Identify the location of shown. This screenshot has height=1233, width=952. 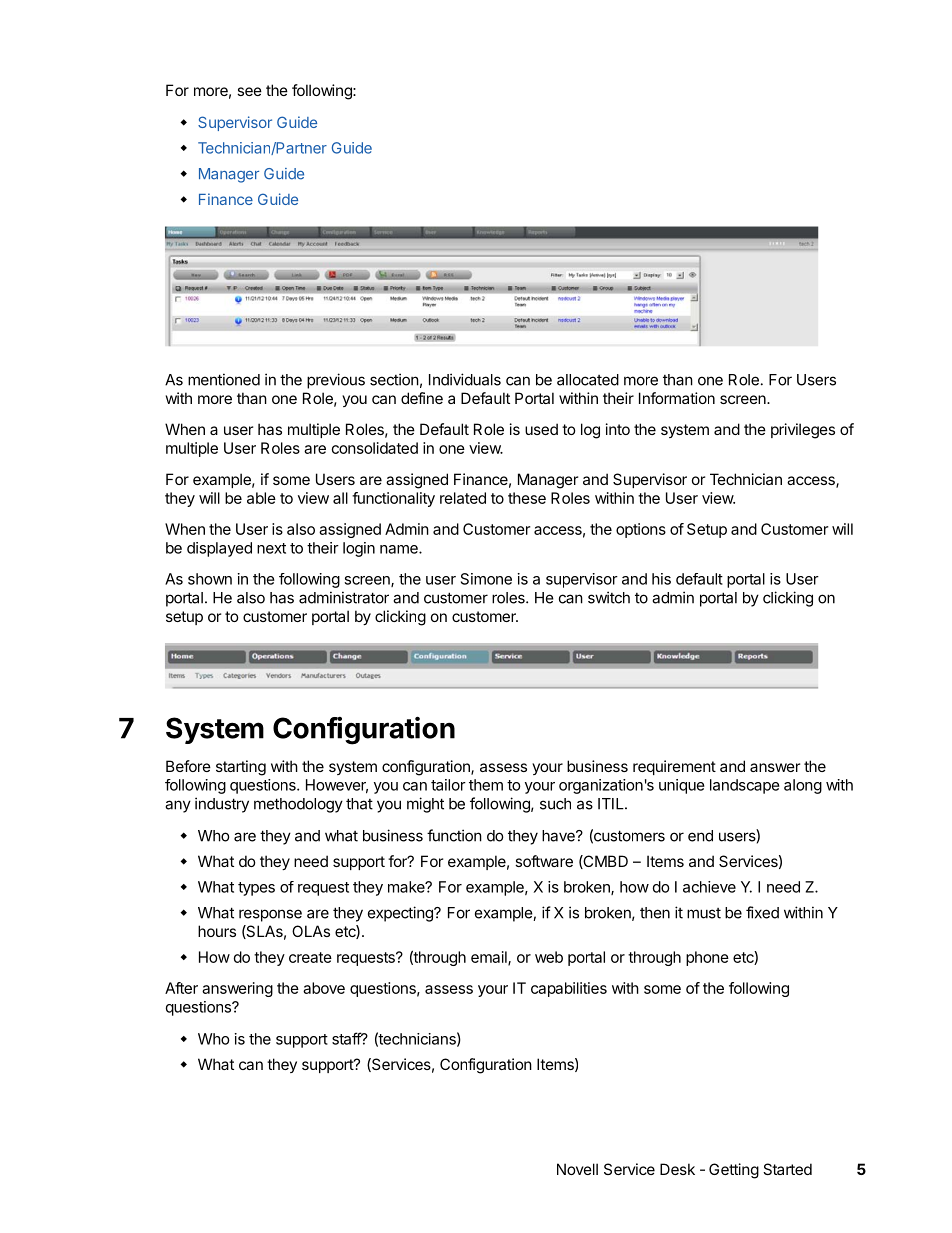
(210, 579).
